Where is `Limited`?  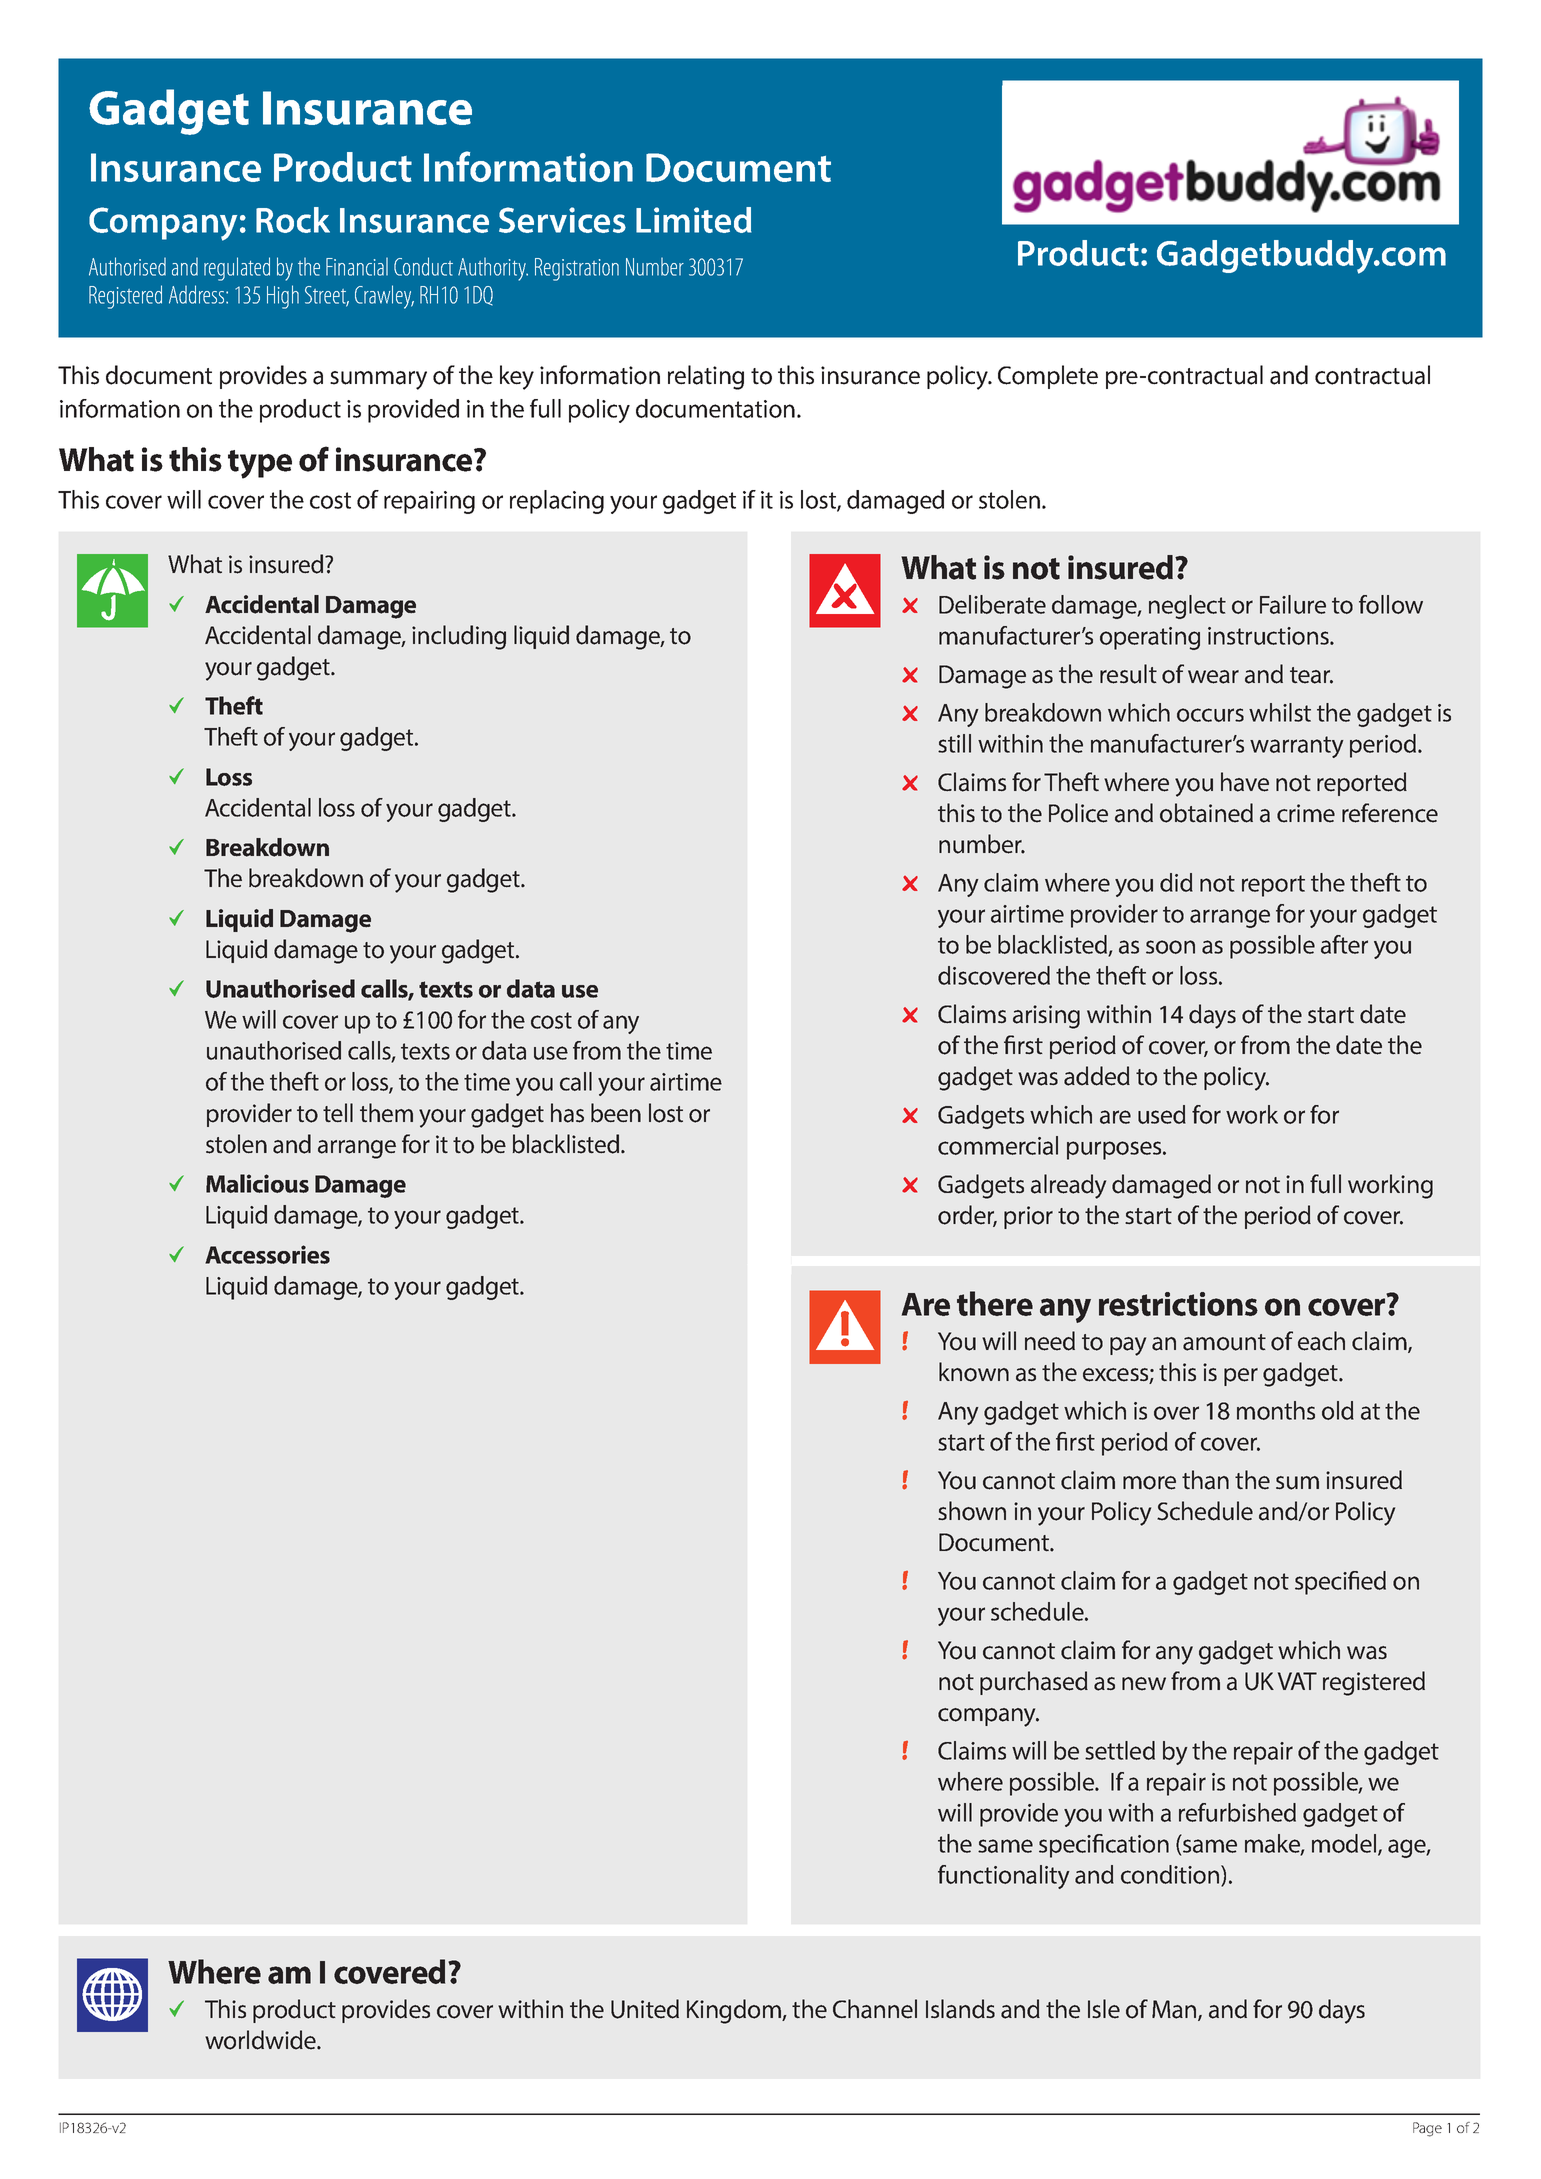 Limited is located at coordinates (694, 220).
